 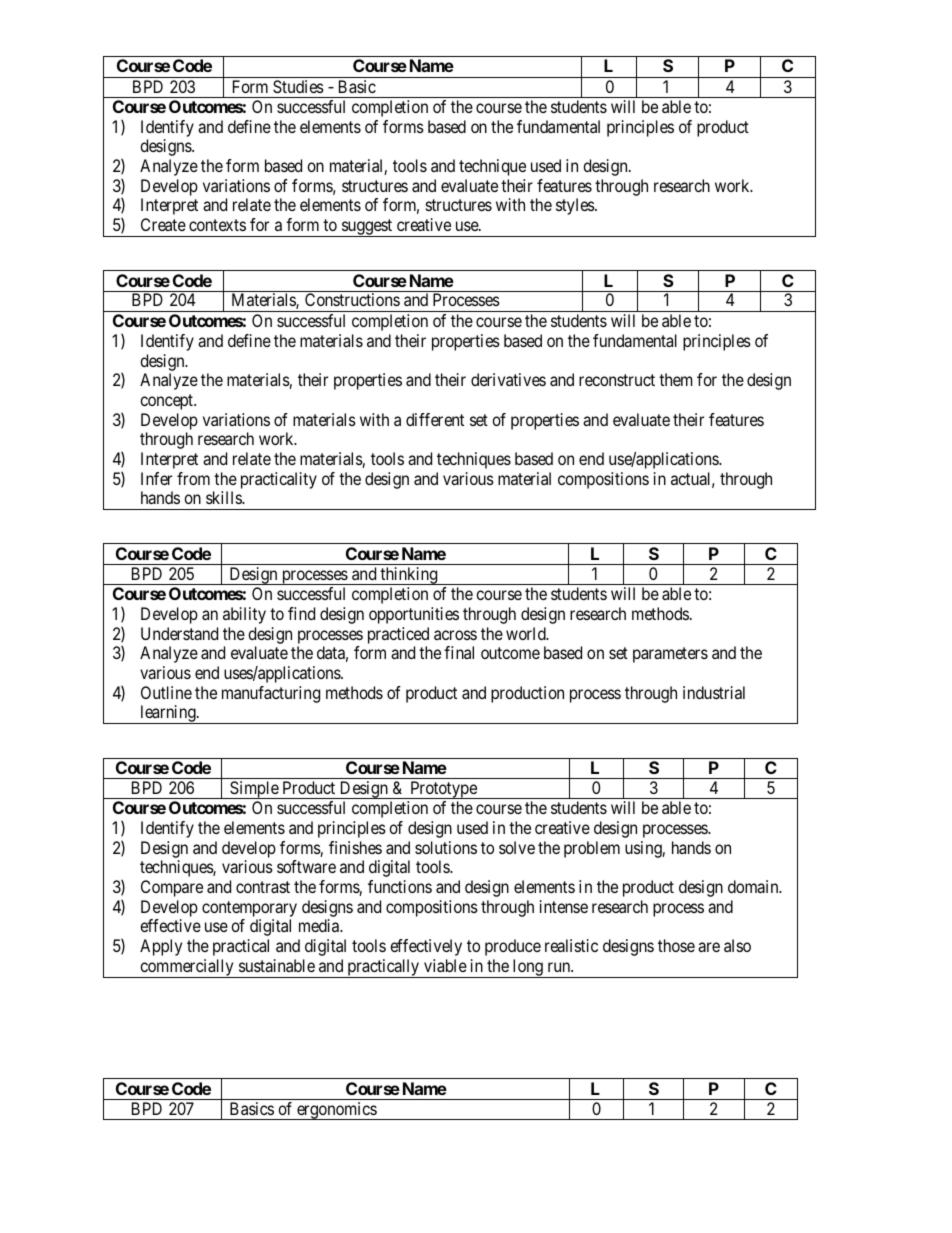 I want to click on long, so click(x=528, y=968).
